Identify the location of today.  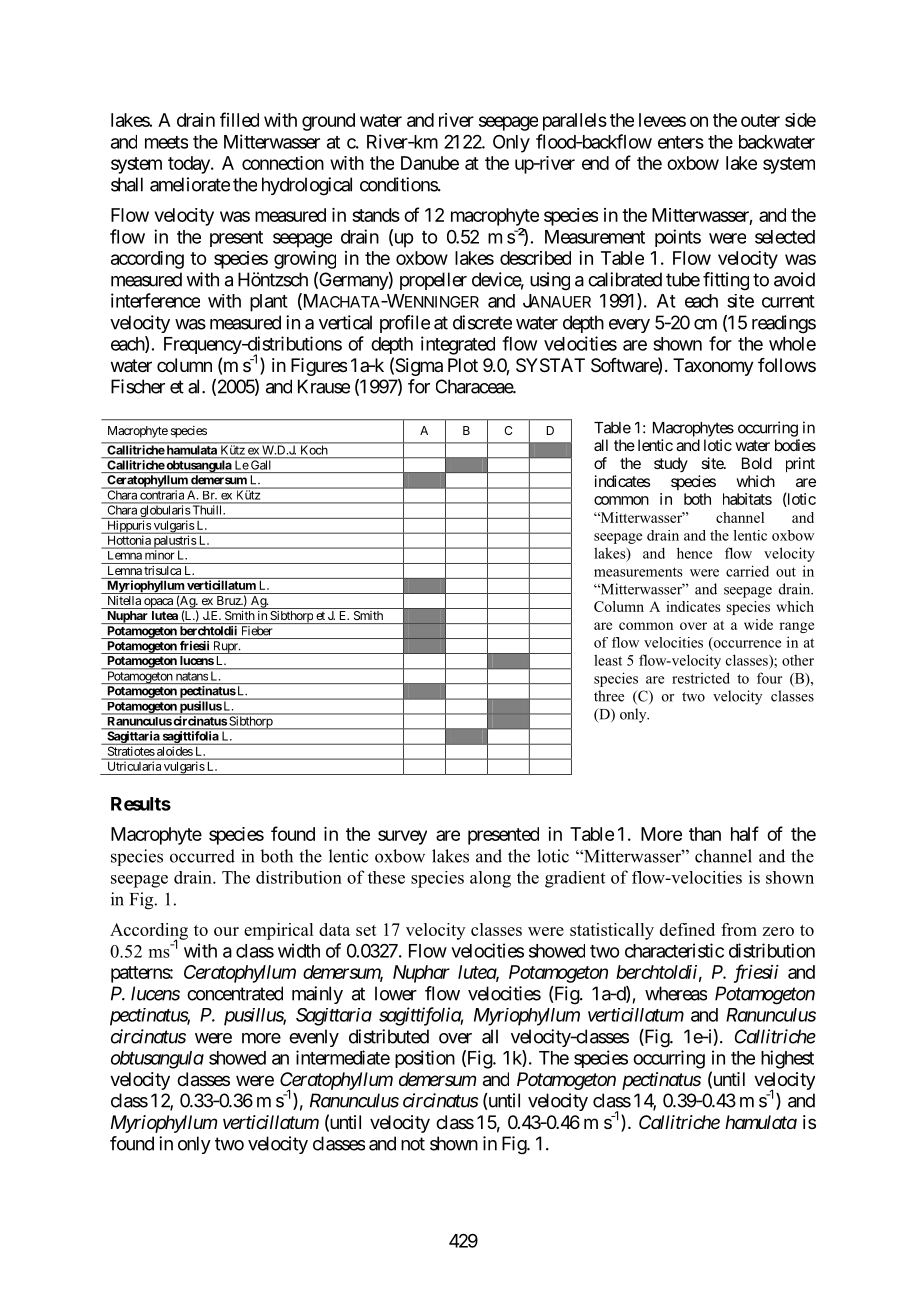
(190, 165).
